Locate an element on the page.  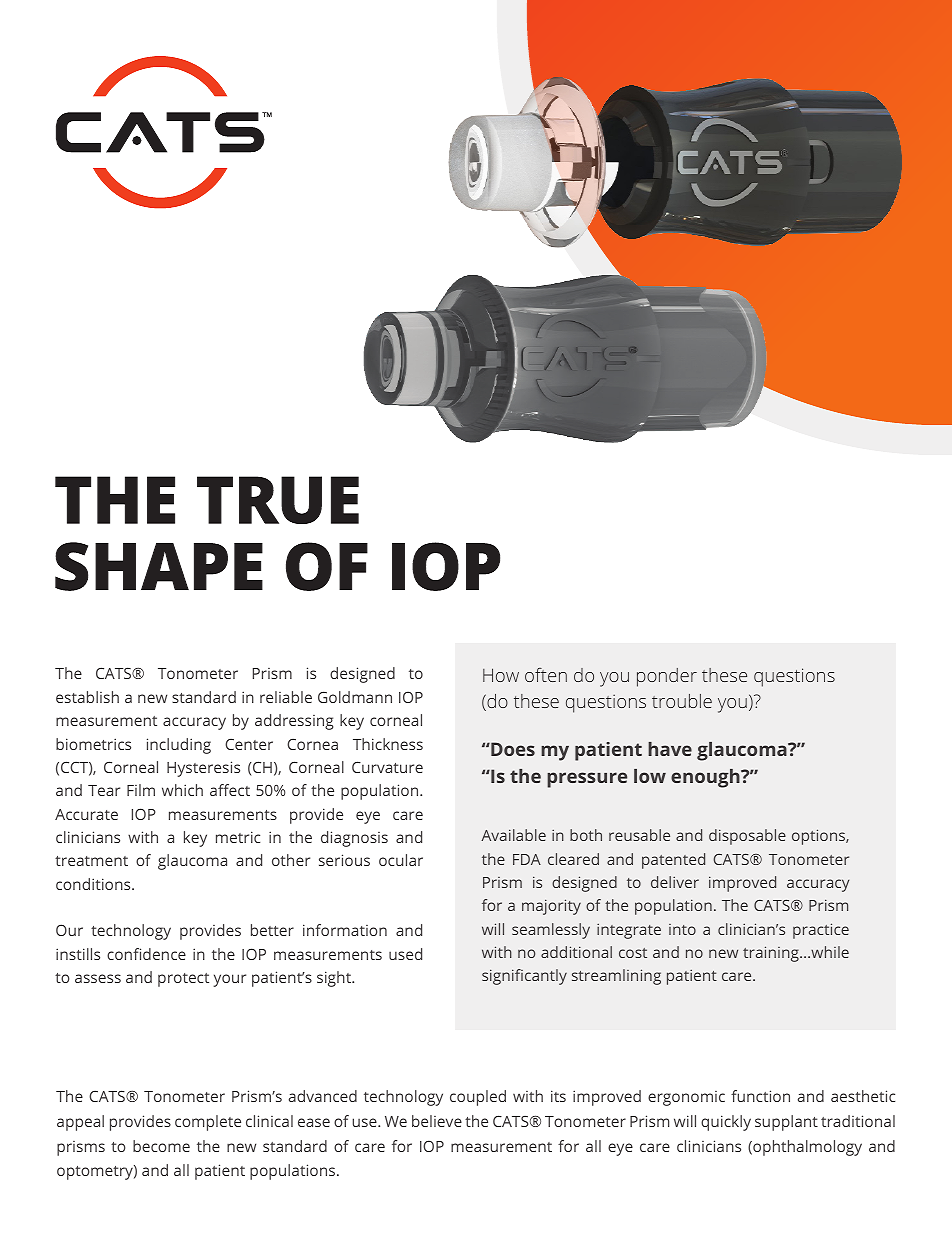
function is located at coordinates (760, 1096).
